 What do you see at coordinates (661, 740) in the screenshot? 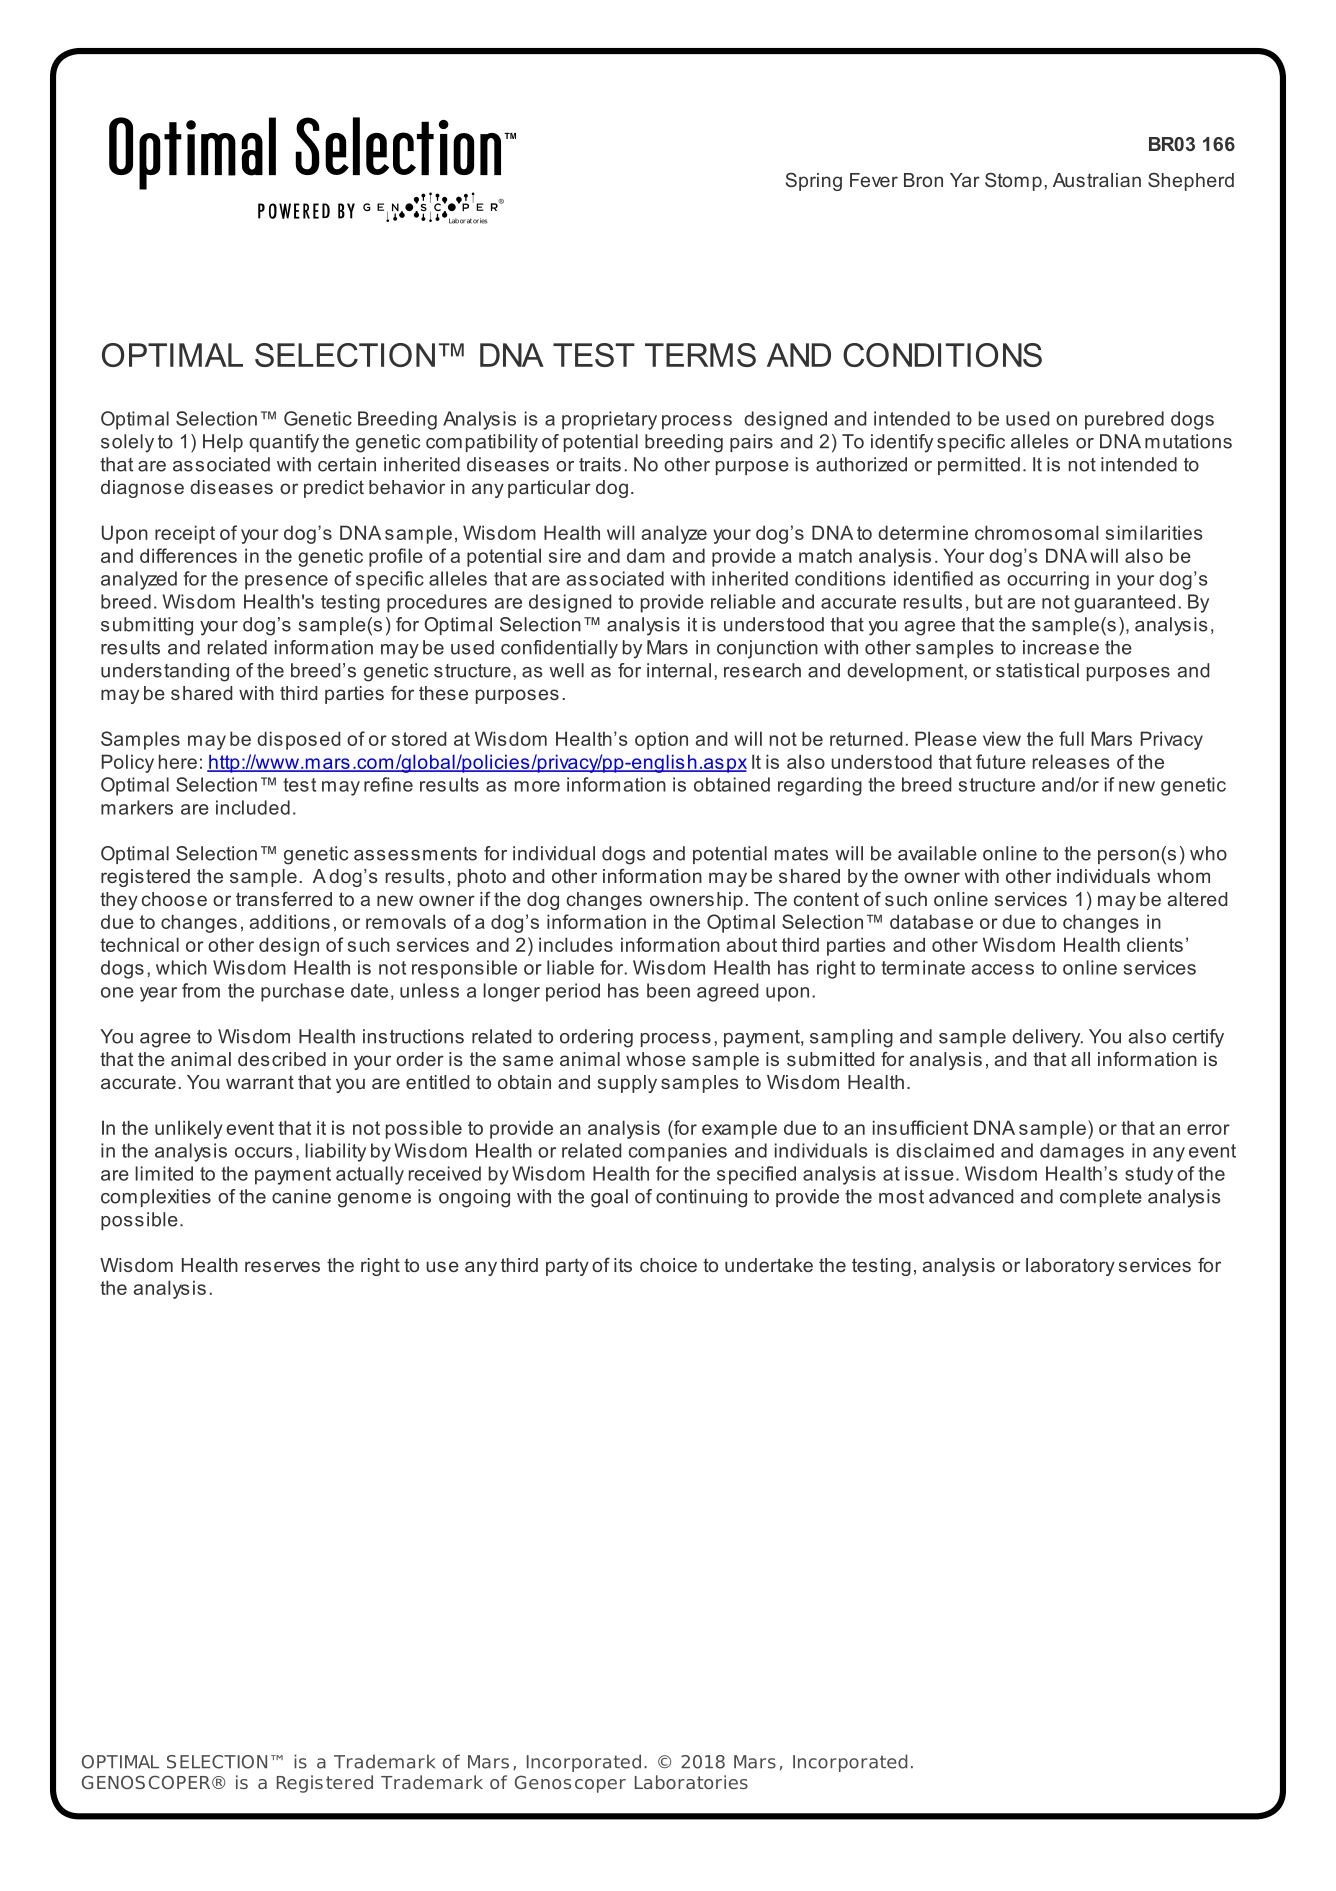
I see `option` at bounding box center [661, 740].
